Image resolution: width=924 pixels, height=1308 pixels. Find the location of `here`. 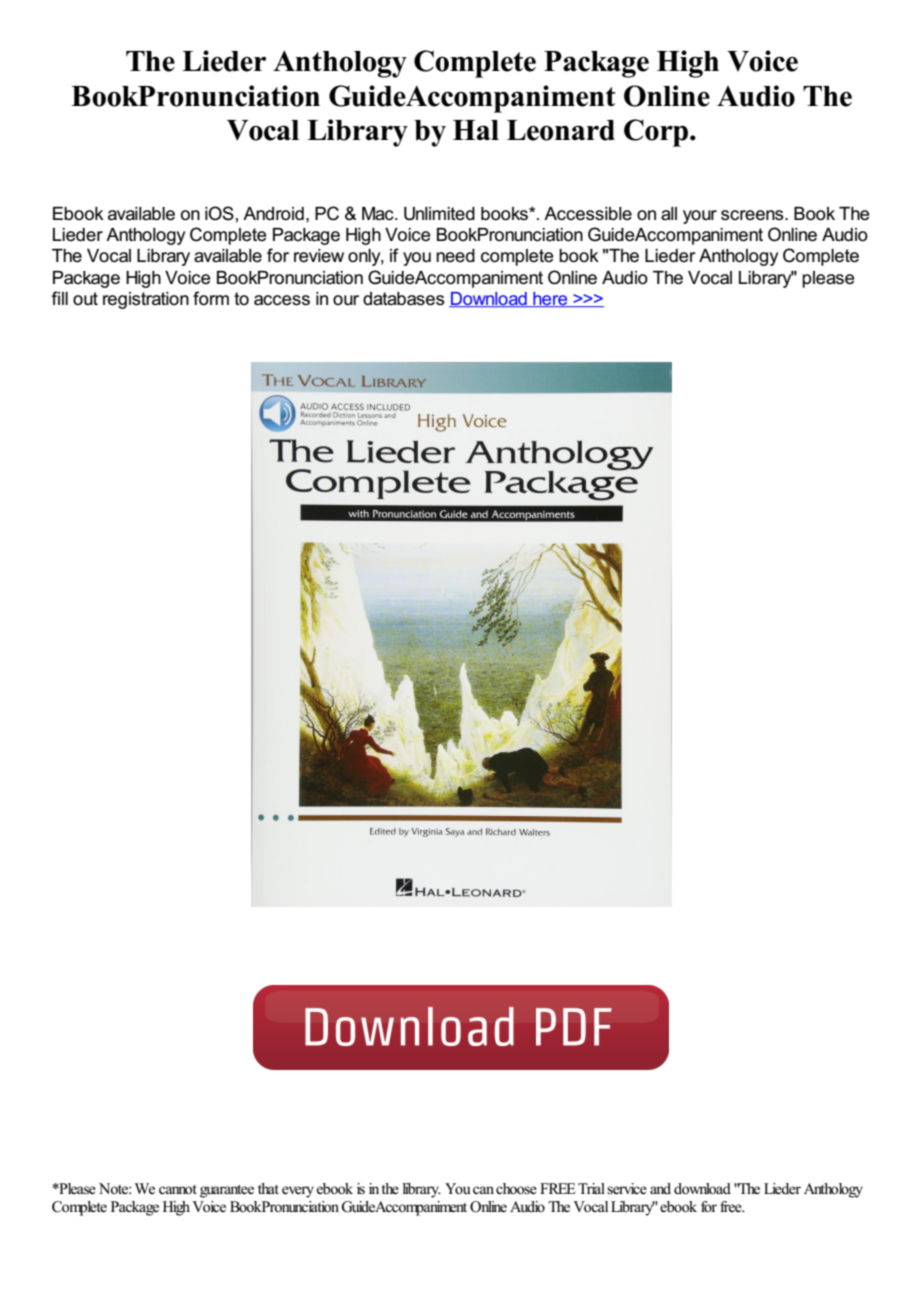

here is located at coordinates (550, 299).
